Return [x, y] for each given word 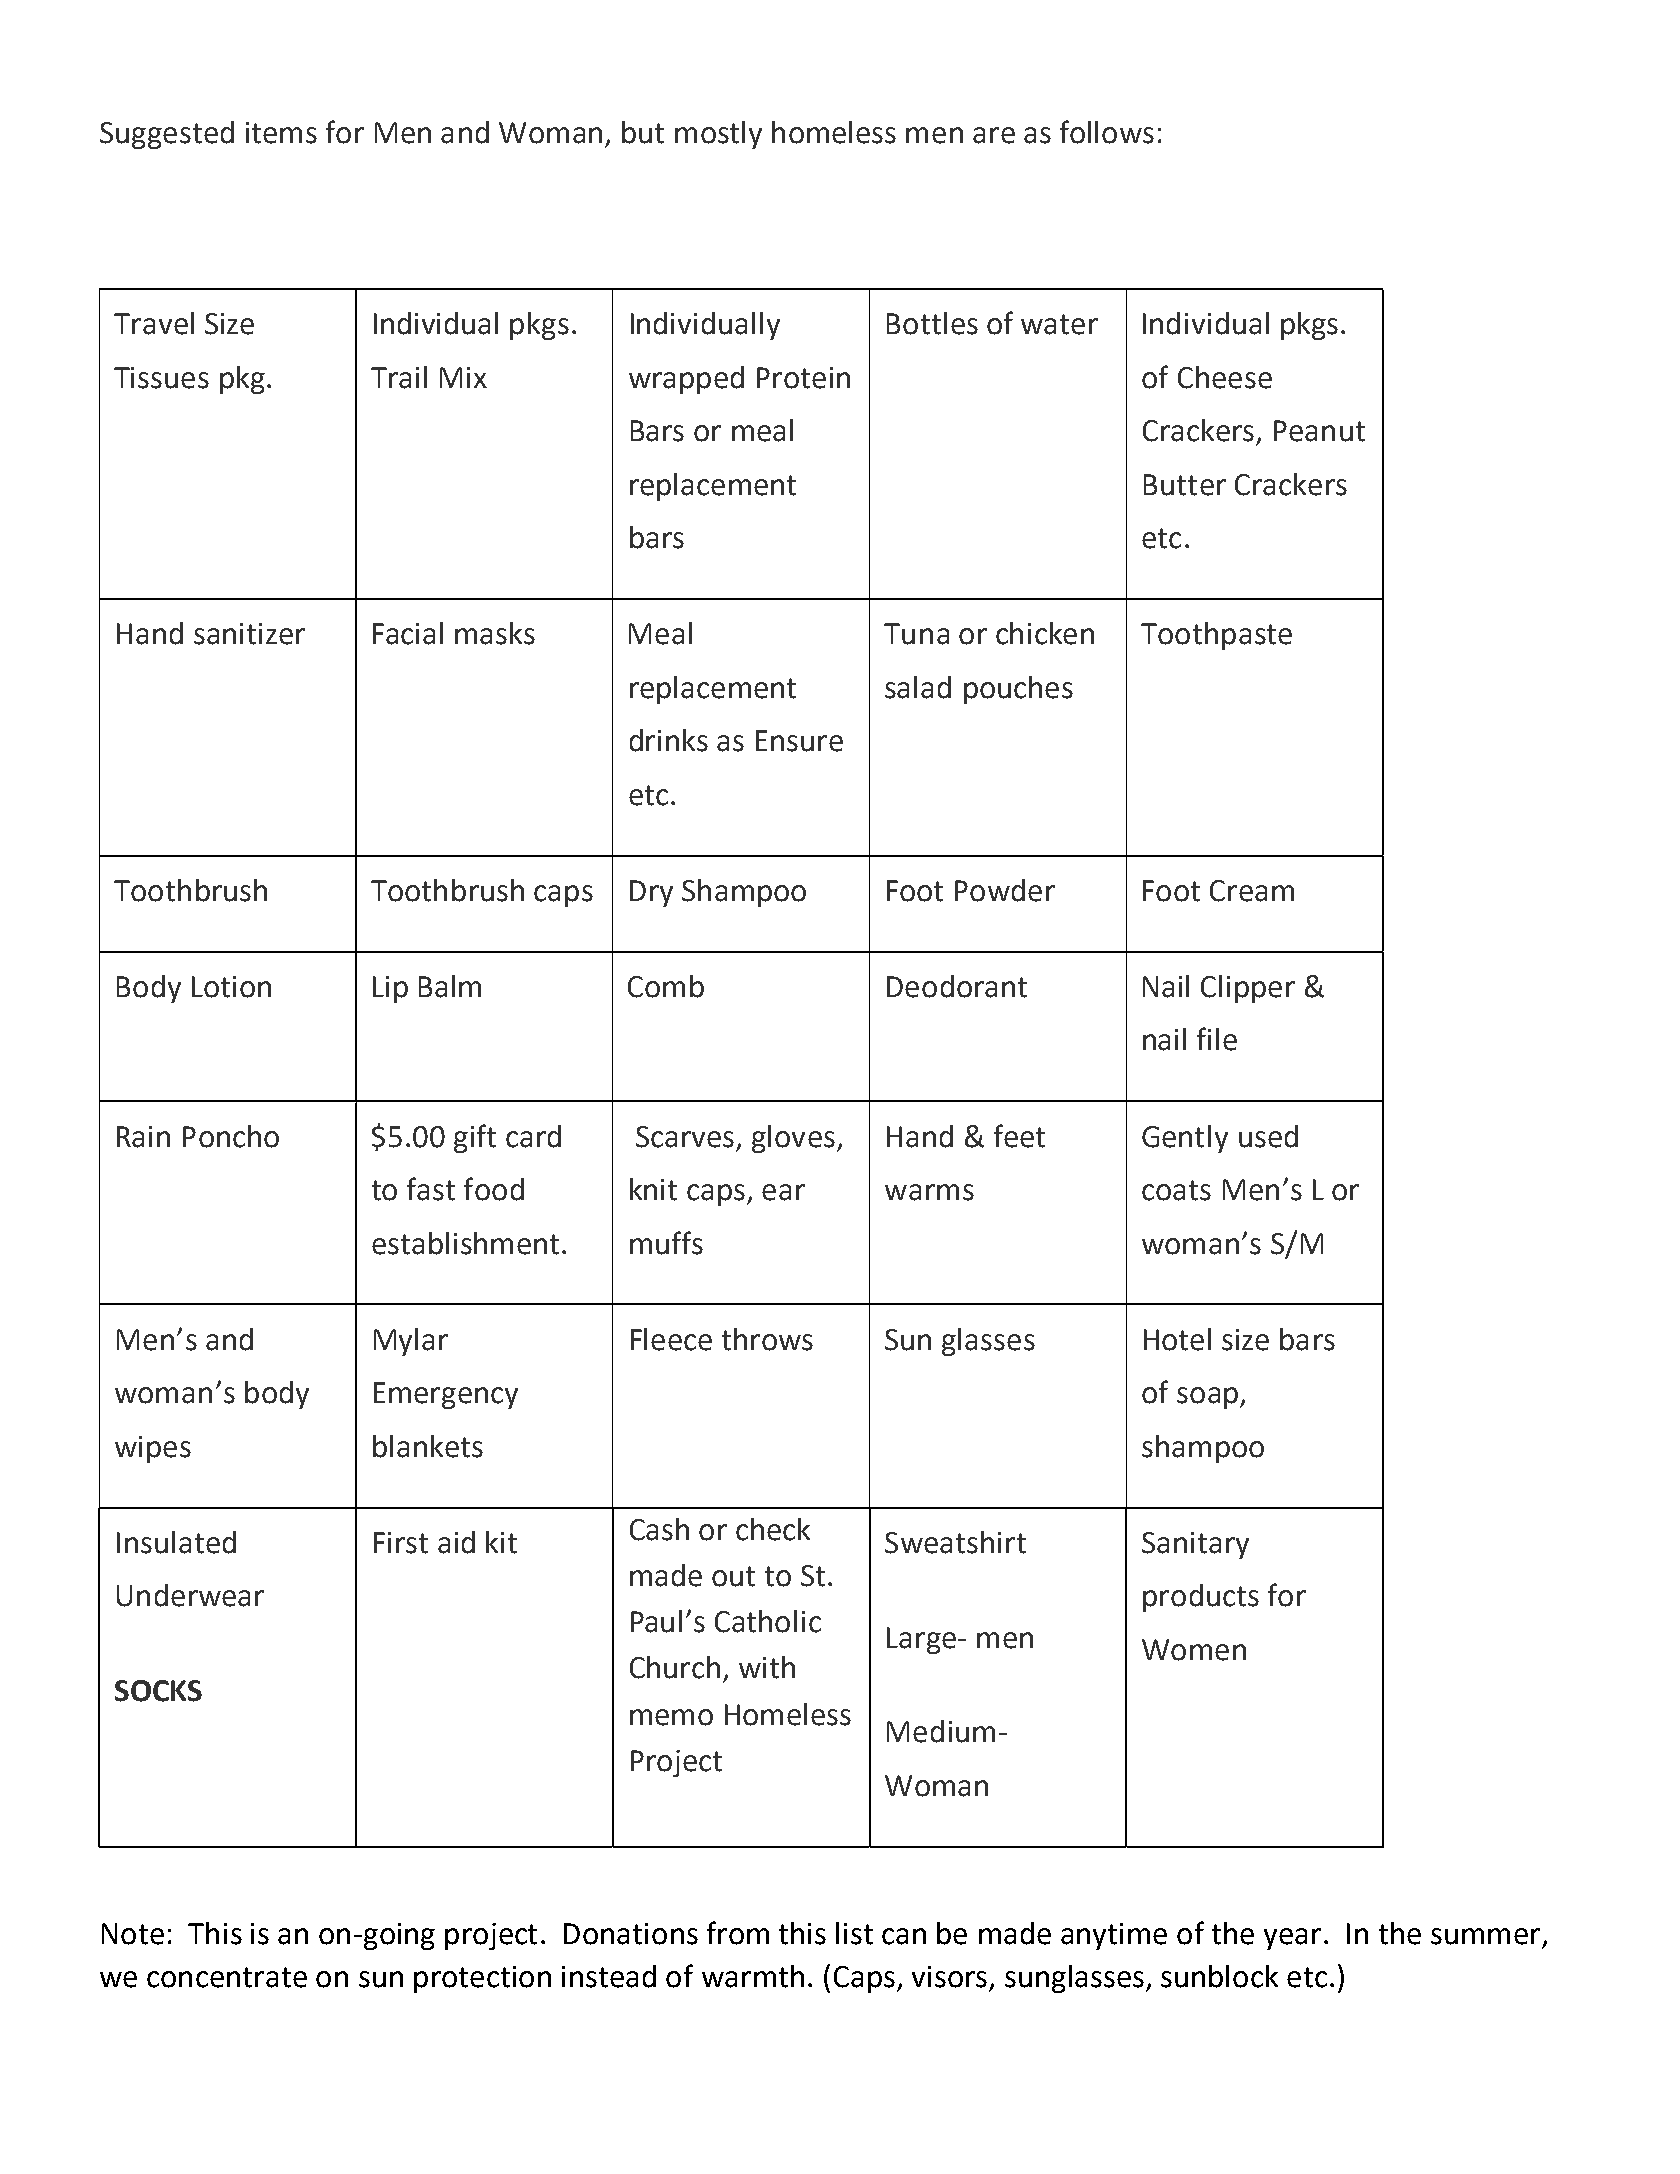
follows [1107, 132]
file [1217, 1039]
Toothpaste [1216, 636]
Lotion [231, 987]
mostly [718, 135]
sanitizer [249, 634]
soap [1207, 1398]
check [773, 1529]
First [401, 1543]
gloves [793, 1139]
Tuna [916, 634]
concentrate [227, 1977]
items [281, 133]
